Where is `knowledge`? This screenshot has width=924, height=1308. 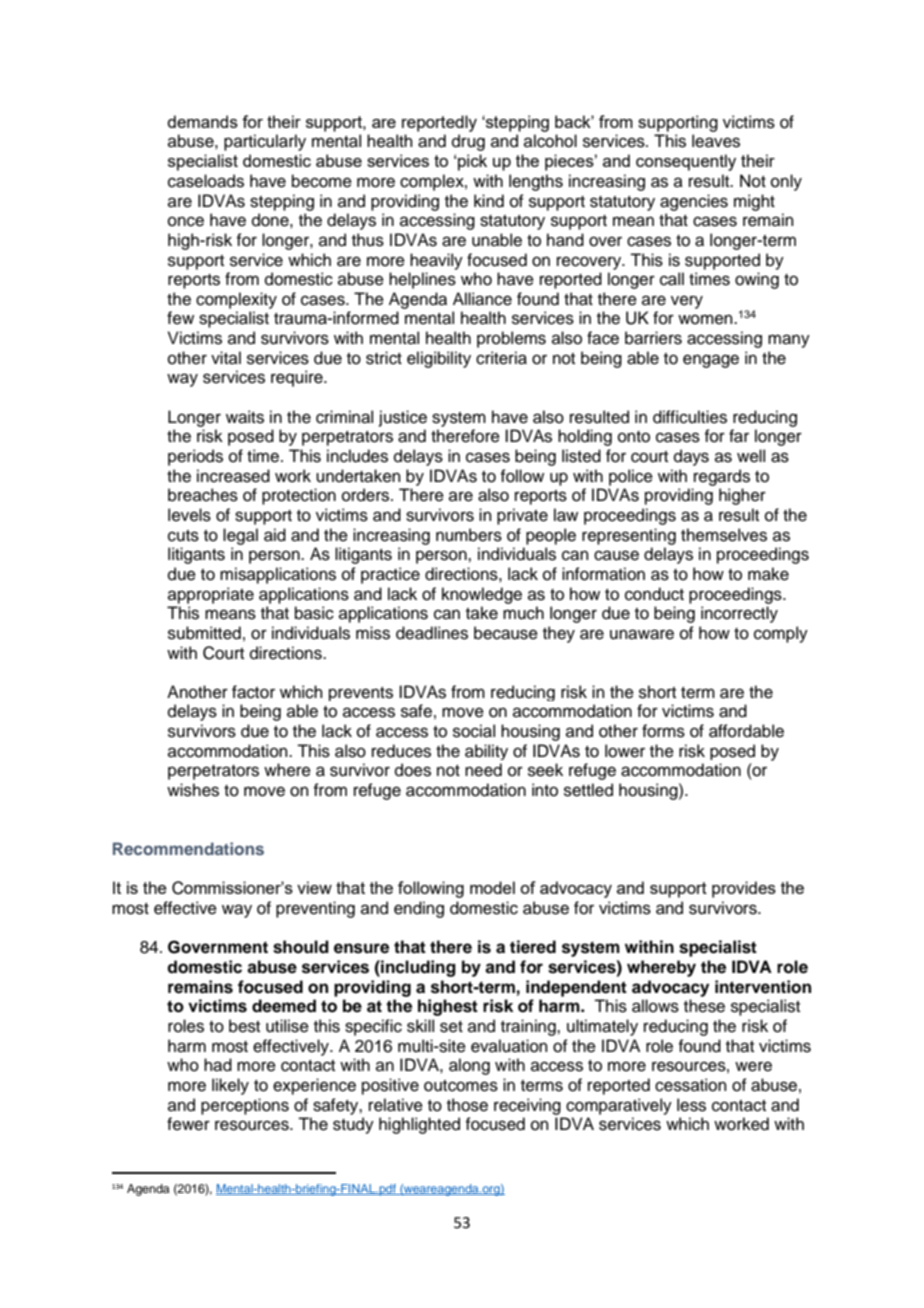 knowledge is located at coordinates (482, 595).
